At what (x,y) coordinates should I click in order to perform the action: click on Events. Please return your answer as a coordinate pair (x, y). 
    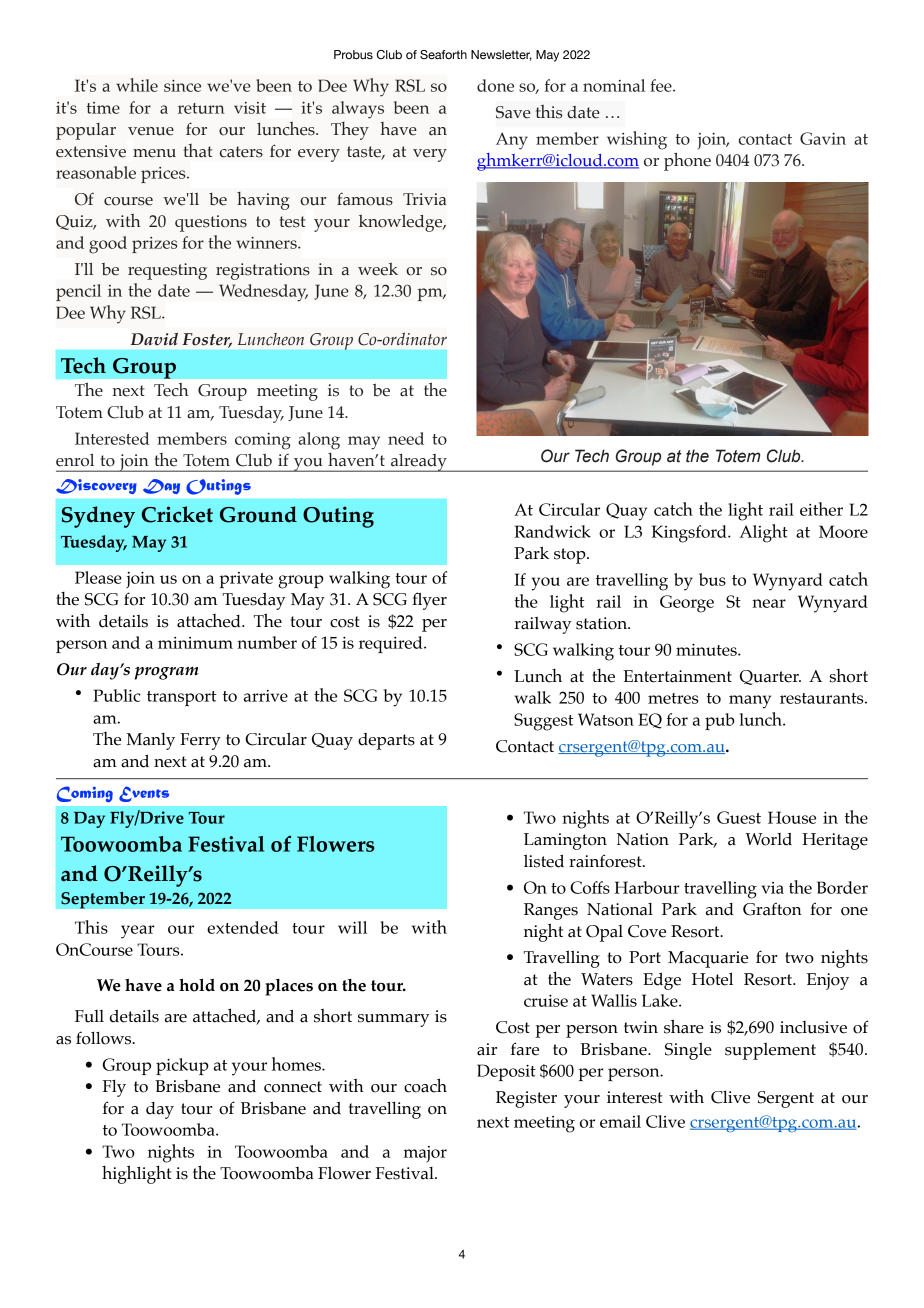
    Looking at the image, I should click on (144, 794).
